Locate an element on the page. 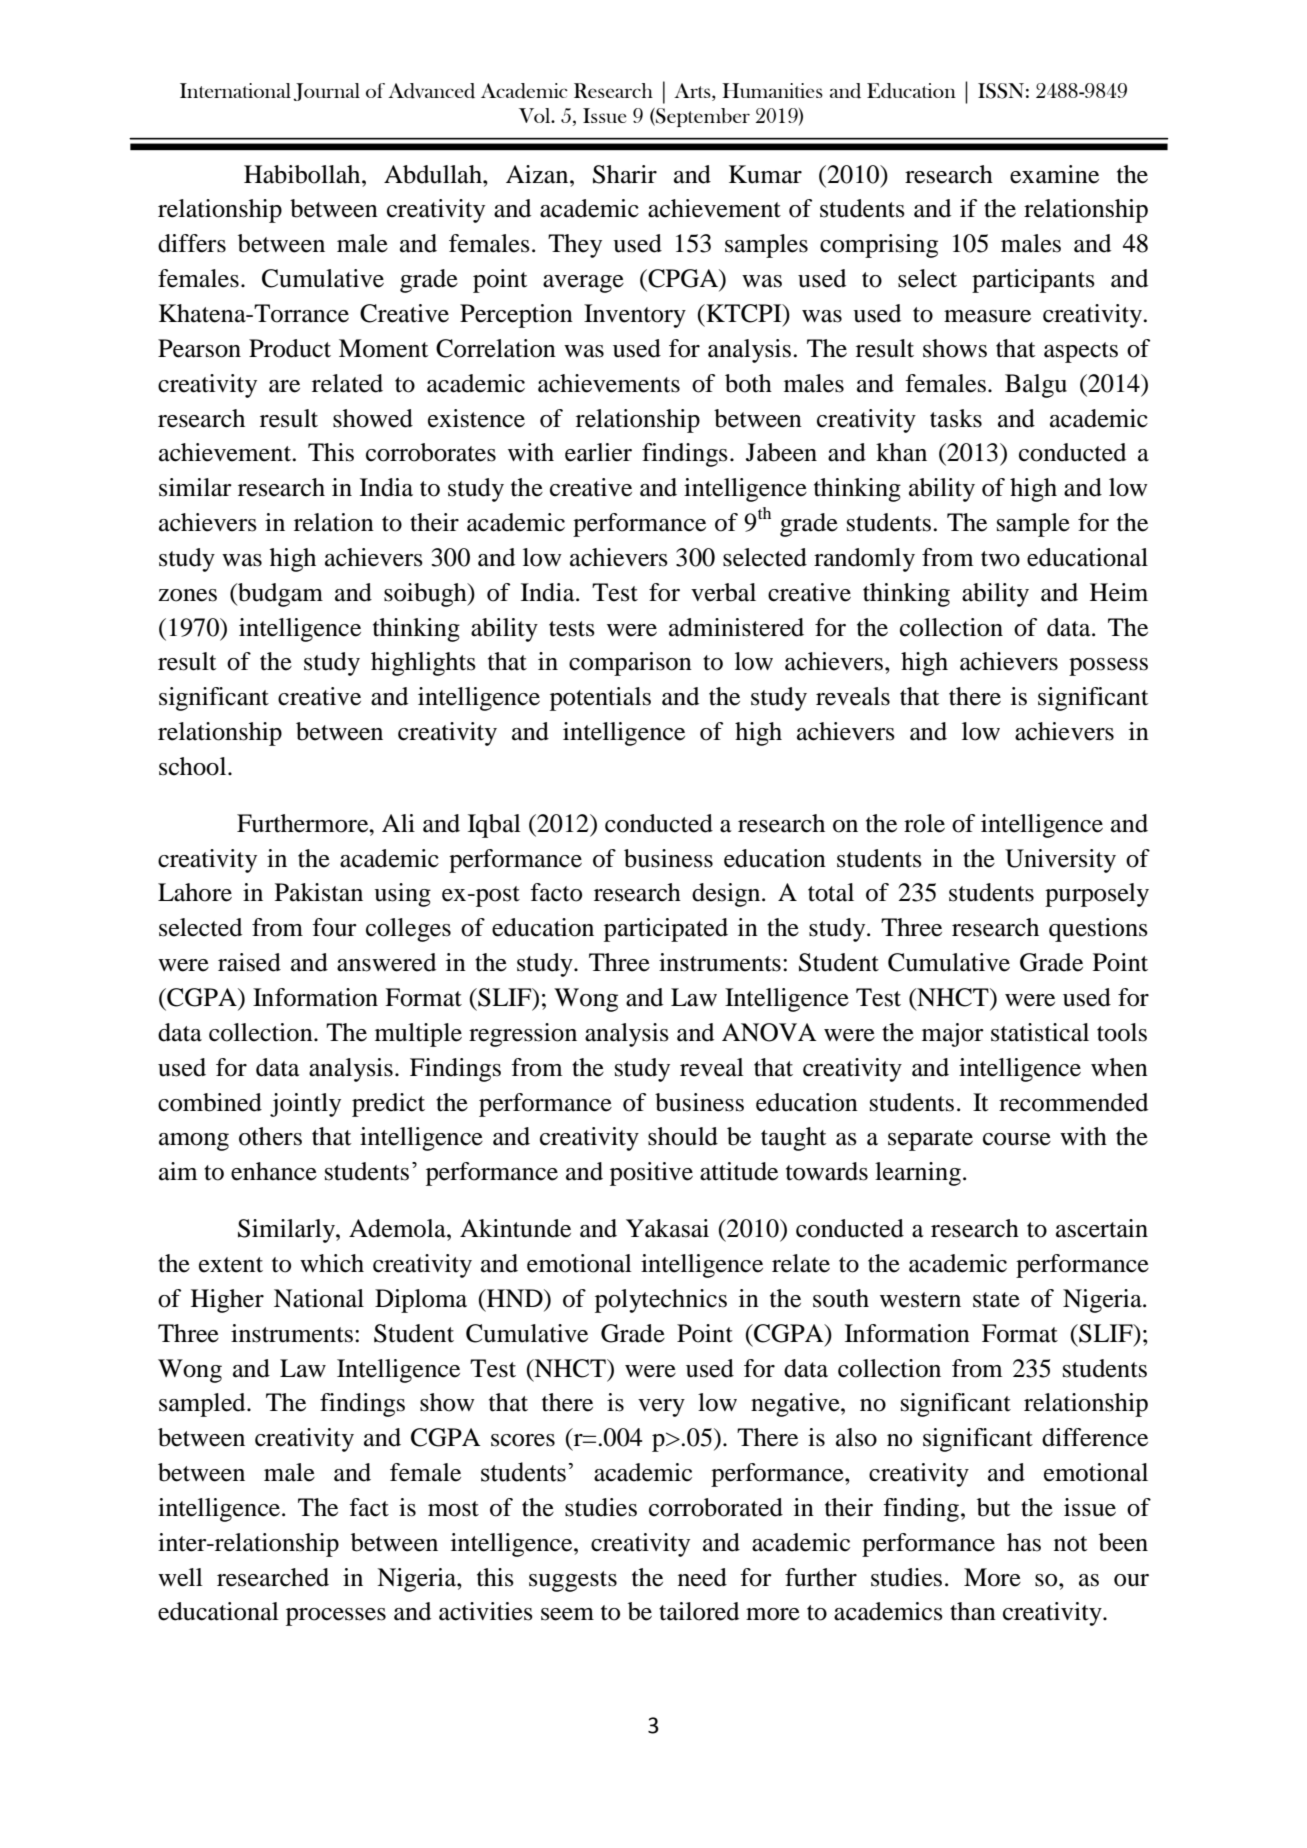 The image size is (1307, 1848). examine is located at coordinates (1054, 174).
